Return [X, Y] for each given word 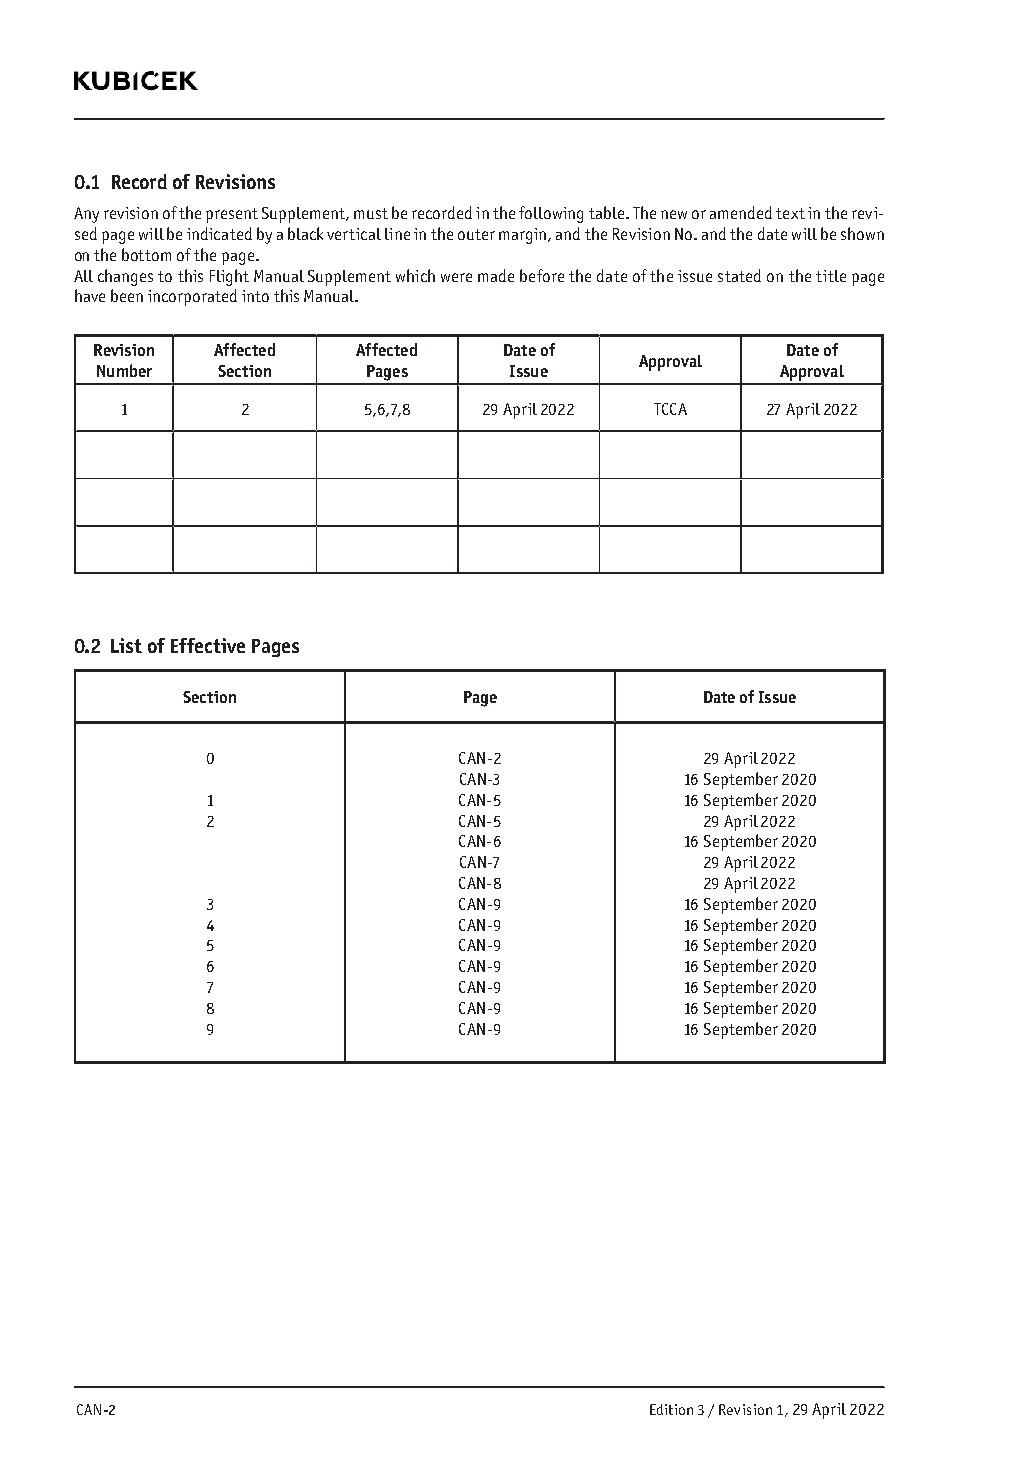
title [831, 276]
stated [739, 275]
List [126, 645]
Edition [671, 1409]
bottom [146, 254]
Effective [208, 645]
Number [124, 370]
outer [476, 234]
